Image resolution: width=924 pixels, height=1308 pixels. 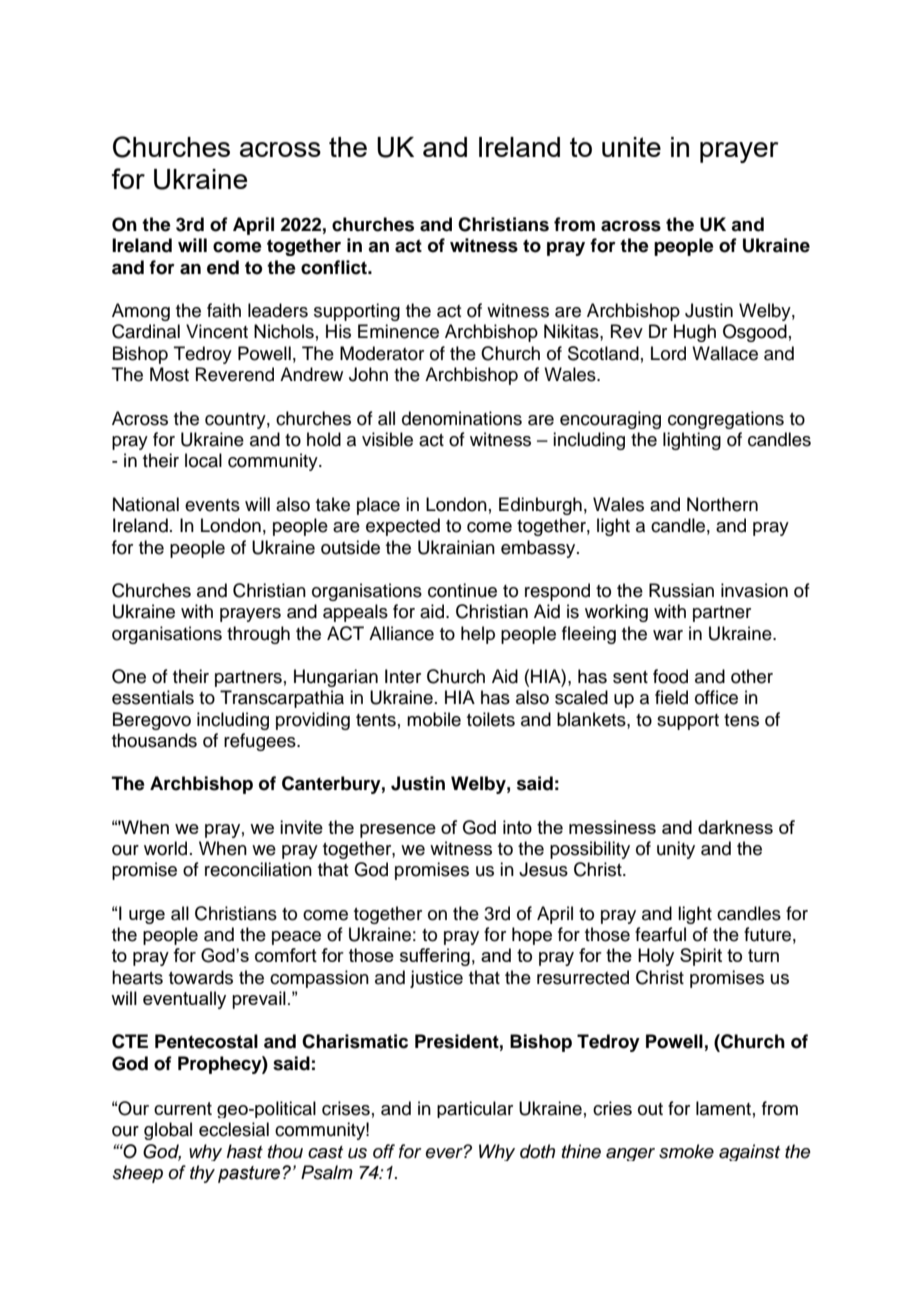 What do you see at coordinates (670, 676) in the screenshot?
I see `food` at bounding box center [670, 676].
